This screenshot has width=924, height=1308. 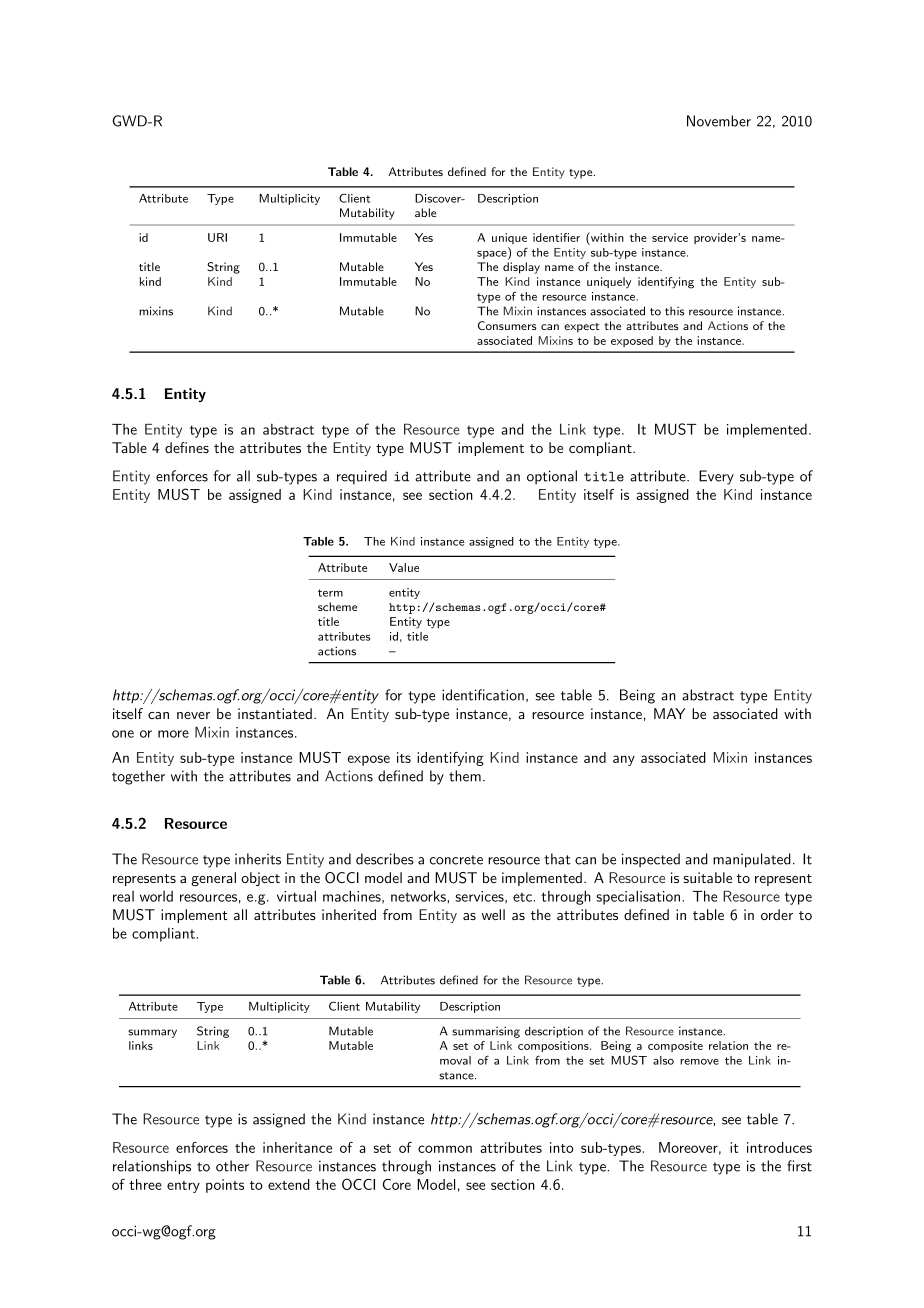 I want to click on general, so click(x=213, y=879).
